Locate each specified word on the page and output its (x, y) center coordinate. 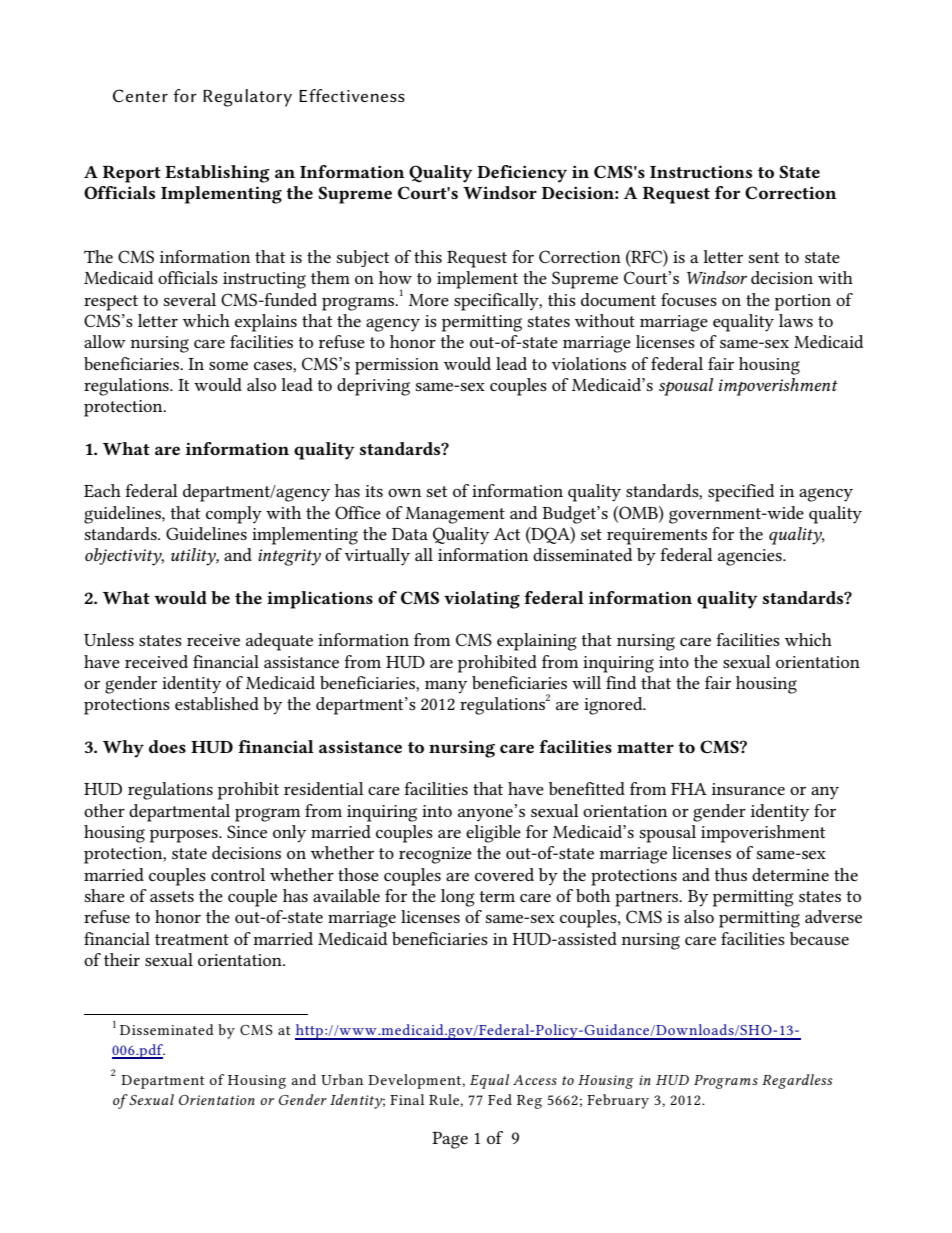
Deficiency (522, 174)
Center (140, 95)
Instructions (701, 171)
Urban (342, 1079)
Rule (445, 1099)
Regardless (797, 1081)
